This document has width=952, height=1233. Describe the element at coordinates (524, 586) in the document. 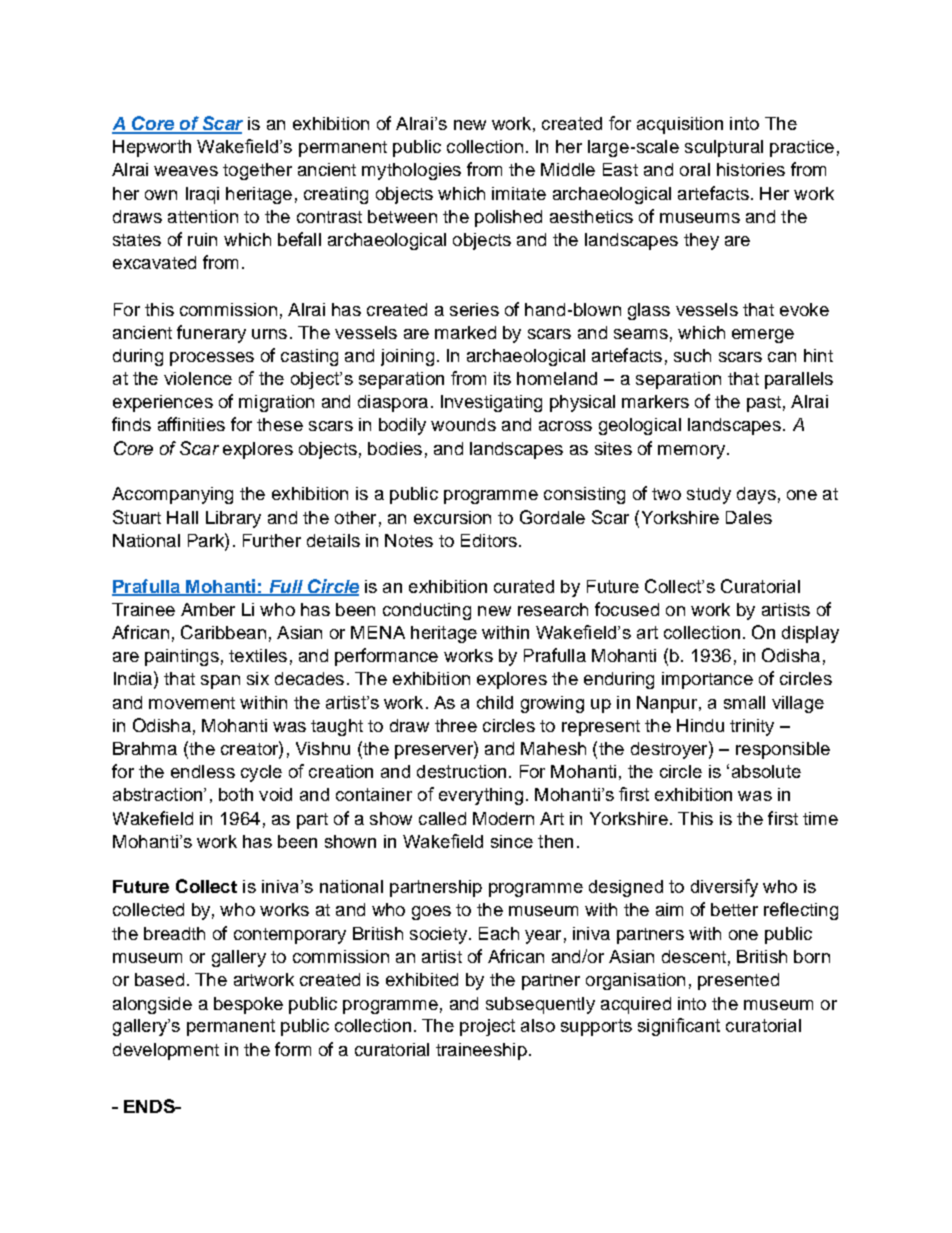

I see `curated` at that location.
